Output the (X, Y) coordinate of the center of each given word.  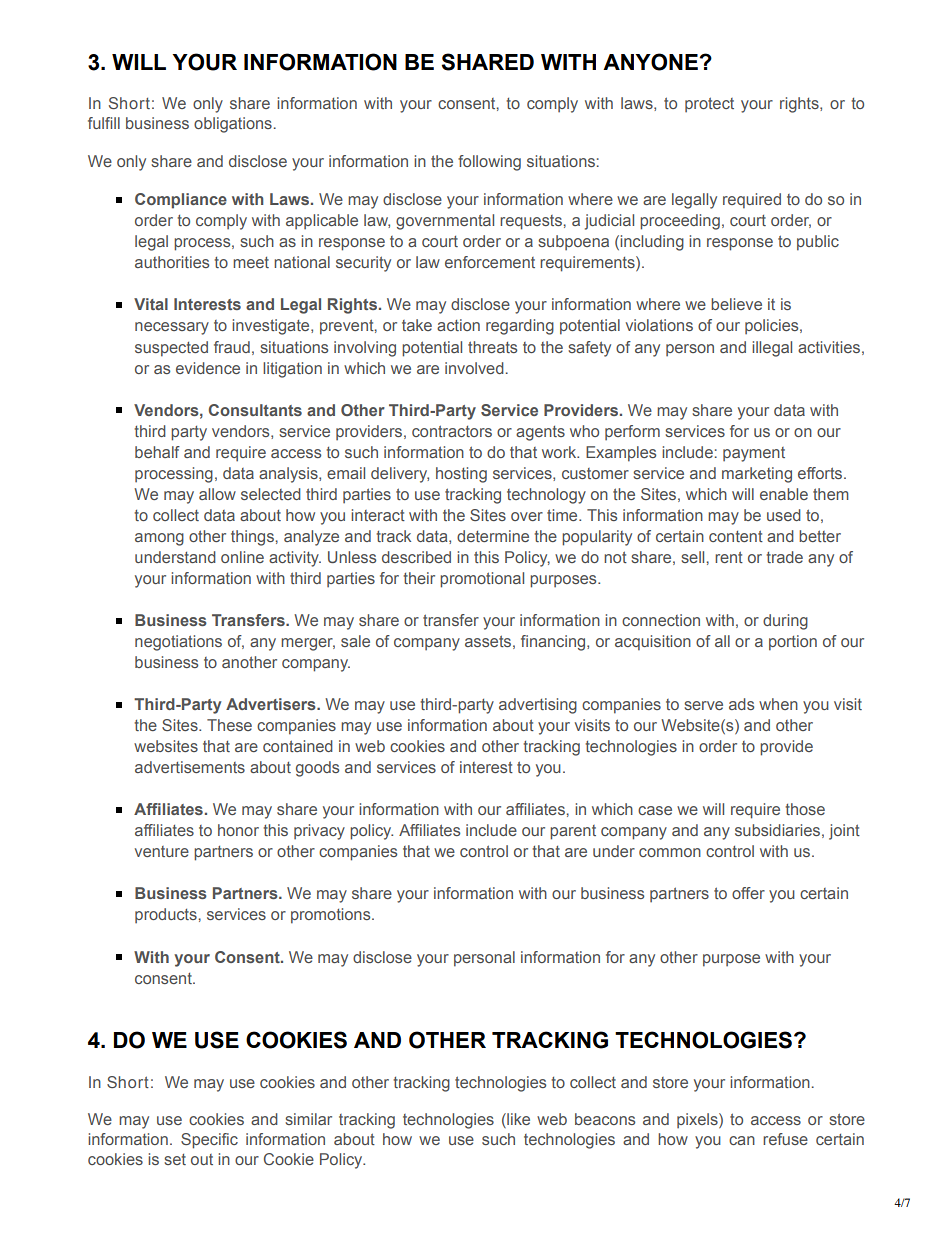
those (805, 809)
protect (709, 105)
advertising (538, 706)
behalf (157, 452)
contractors (452, 431)
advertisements (190, 767)
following (489, 163)
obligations (233, 125)
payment (754, 454)
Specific (209, 1141)
